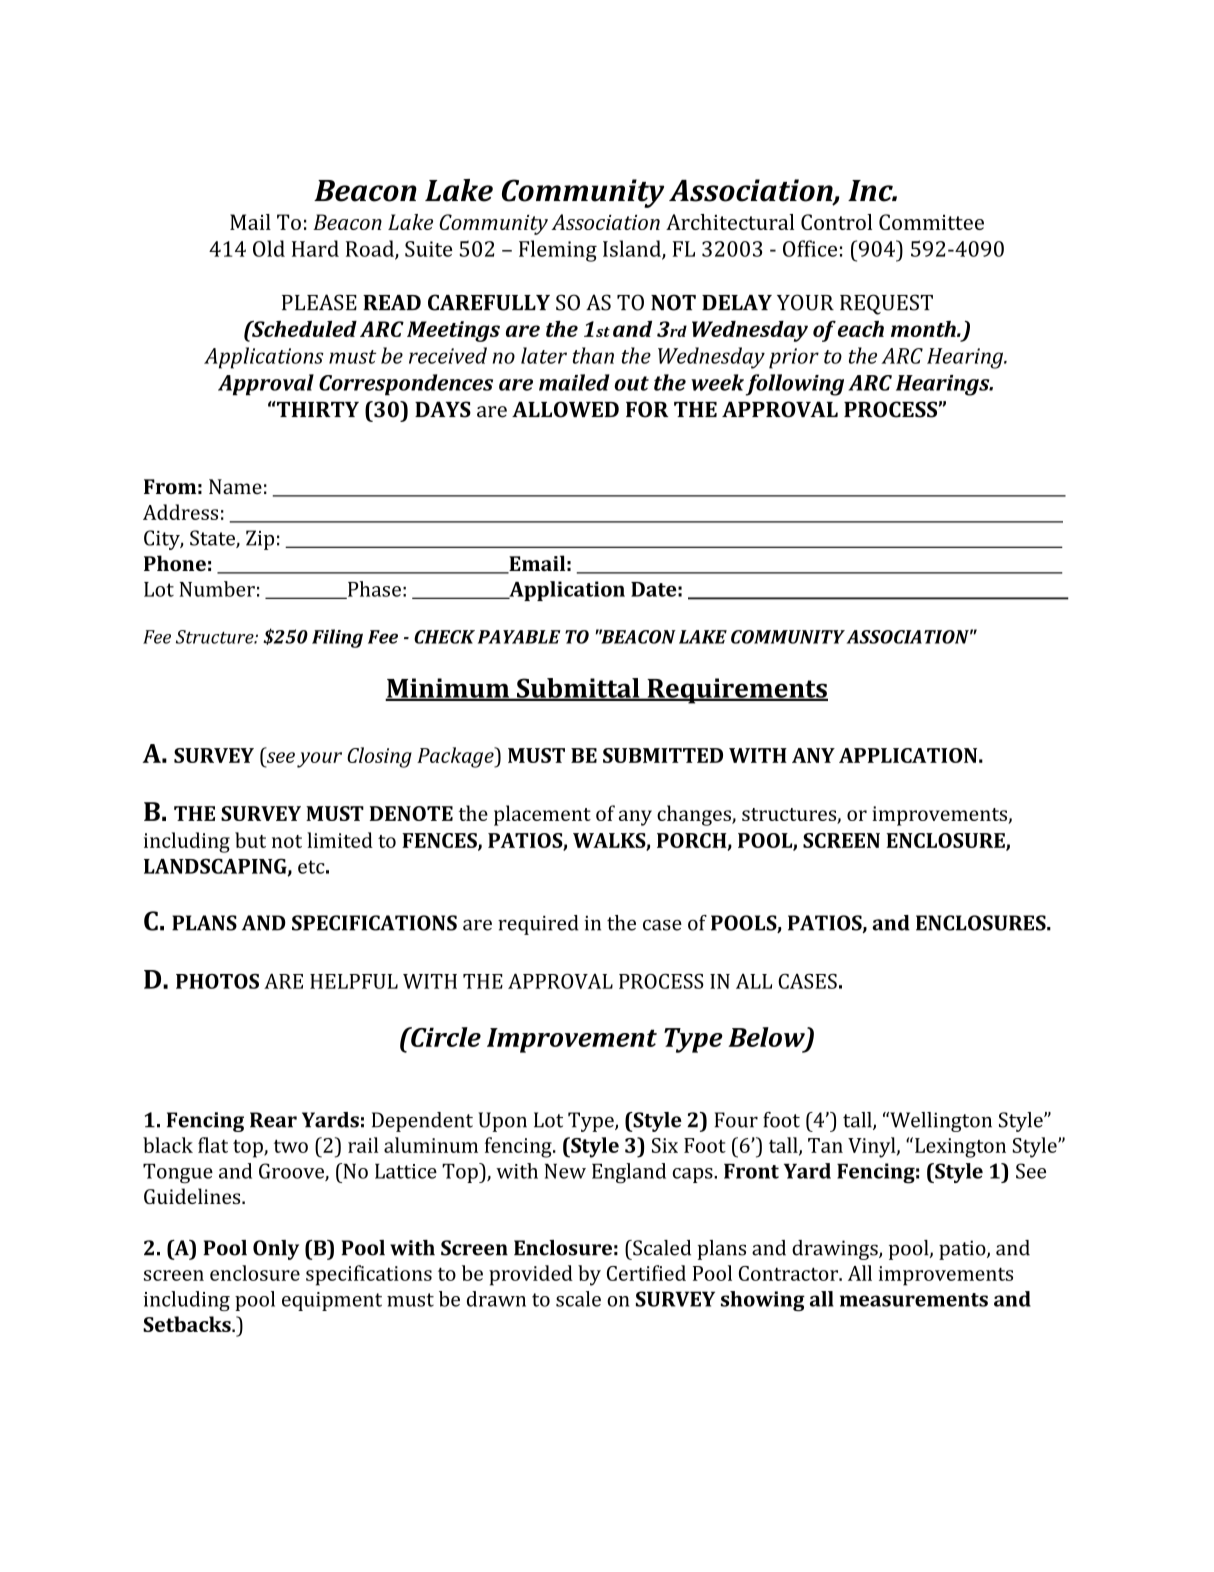  What do you see at coordinates (558, 251) in the image?
I see `Fleming` at bounding box center [558, 251].
